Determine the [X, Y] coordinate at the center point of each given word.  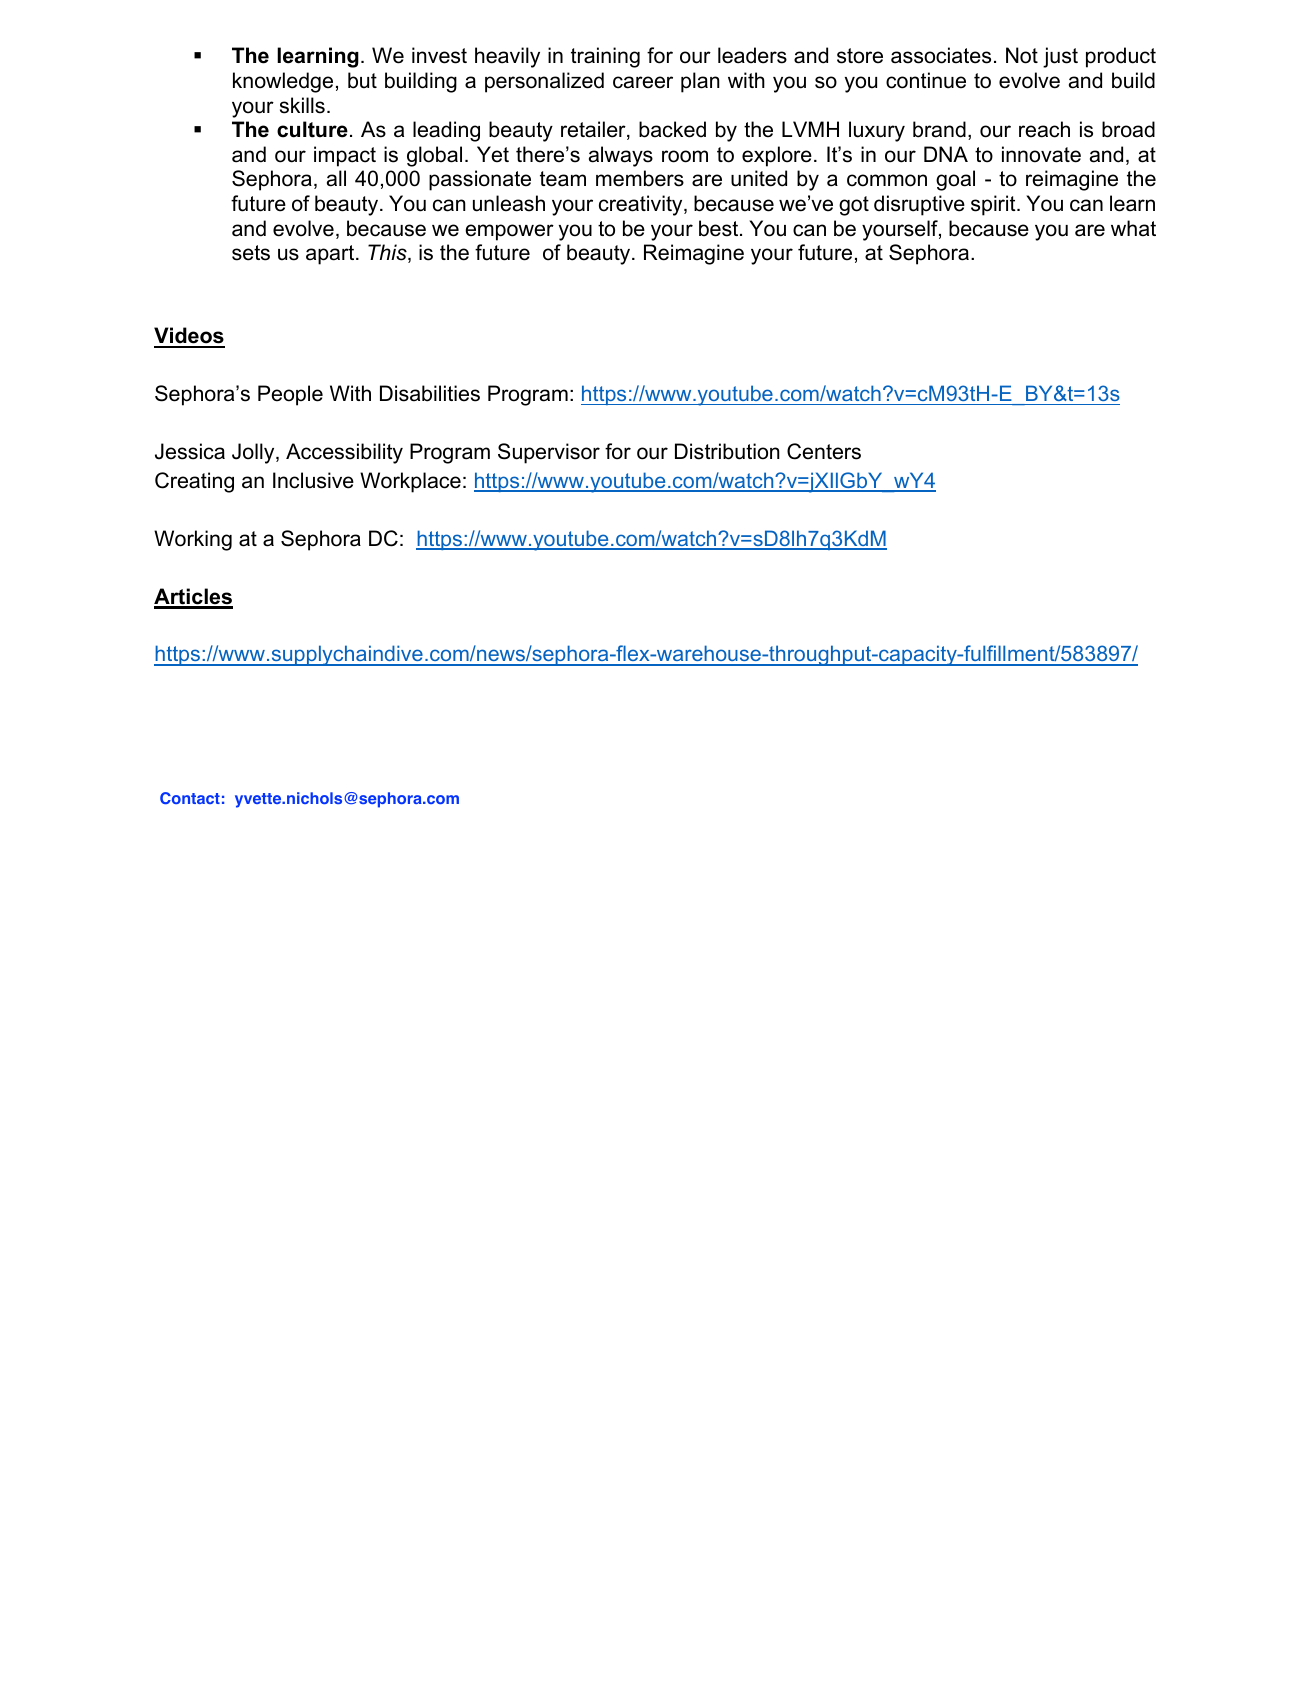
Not [1022, 55]
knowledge [283, 82]
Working [193, 540]
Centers [824, 451]
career [643, 82]
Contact [190, 798]
